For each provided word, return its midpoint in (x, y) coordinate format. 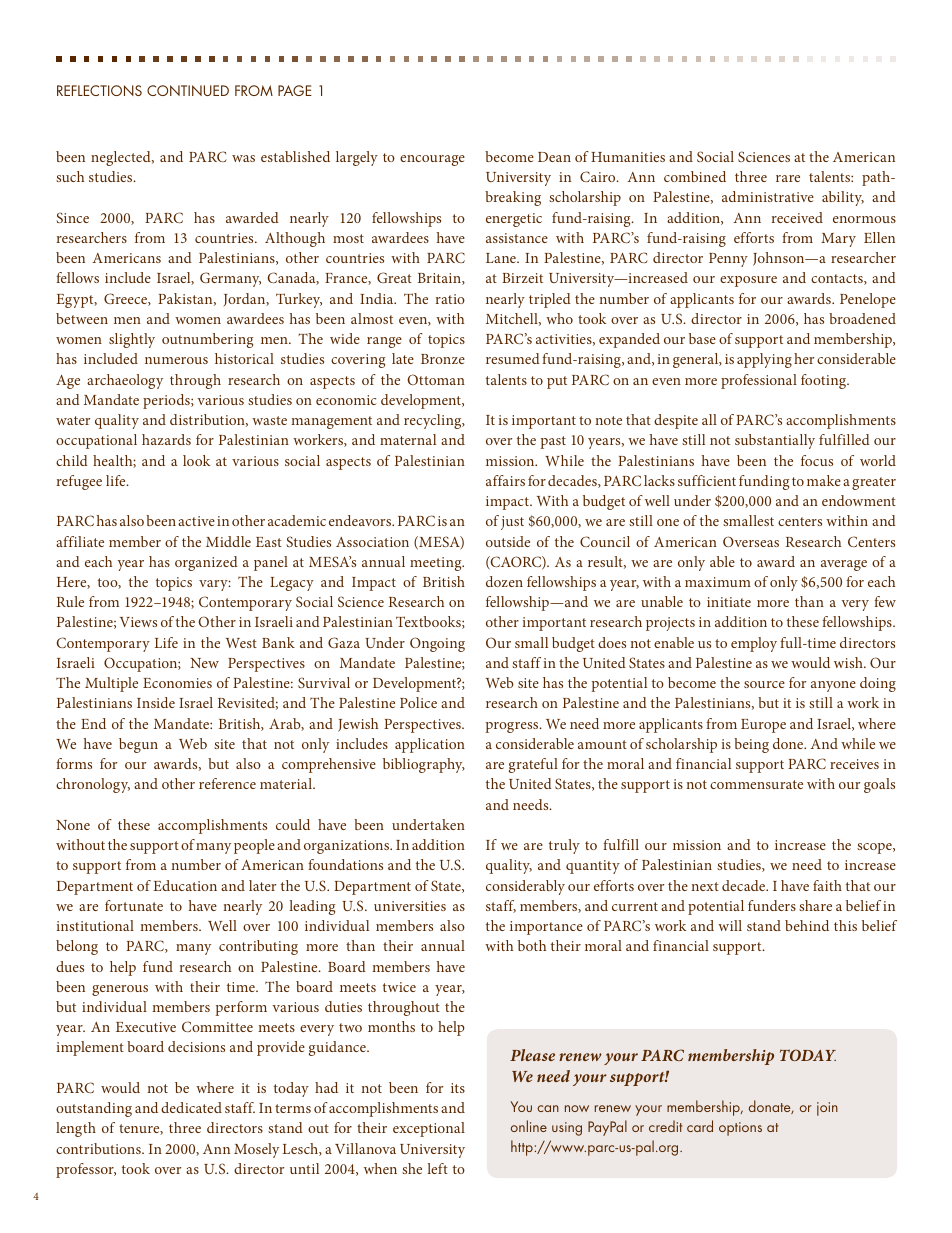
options (740, 1129)
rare (788, 178)
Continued (188, 90)
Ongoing (437, 644)
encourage (432, 160)
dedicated (191, 1107)
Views (138, 622)
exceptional (429, 1129)
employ (754, 644)
